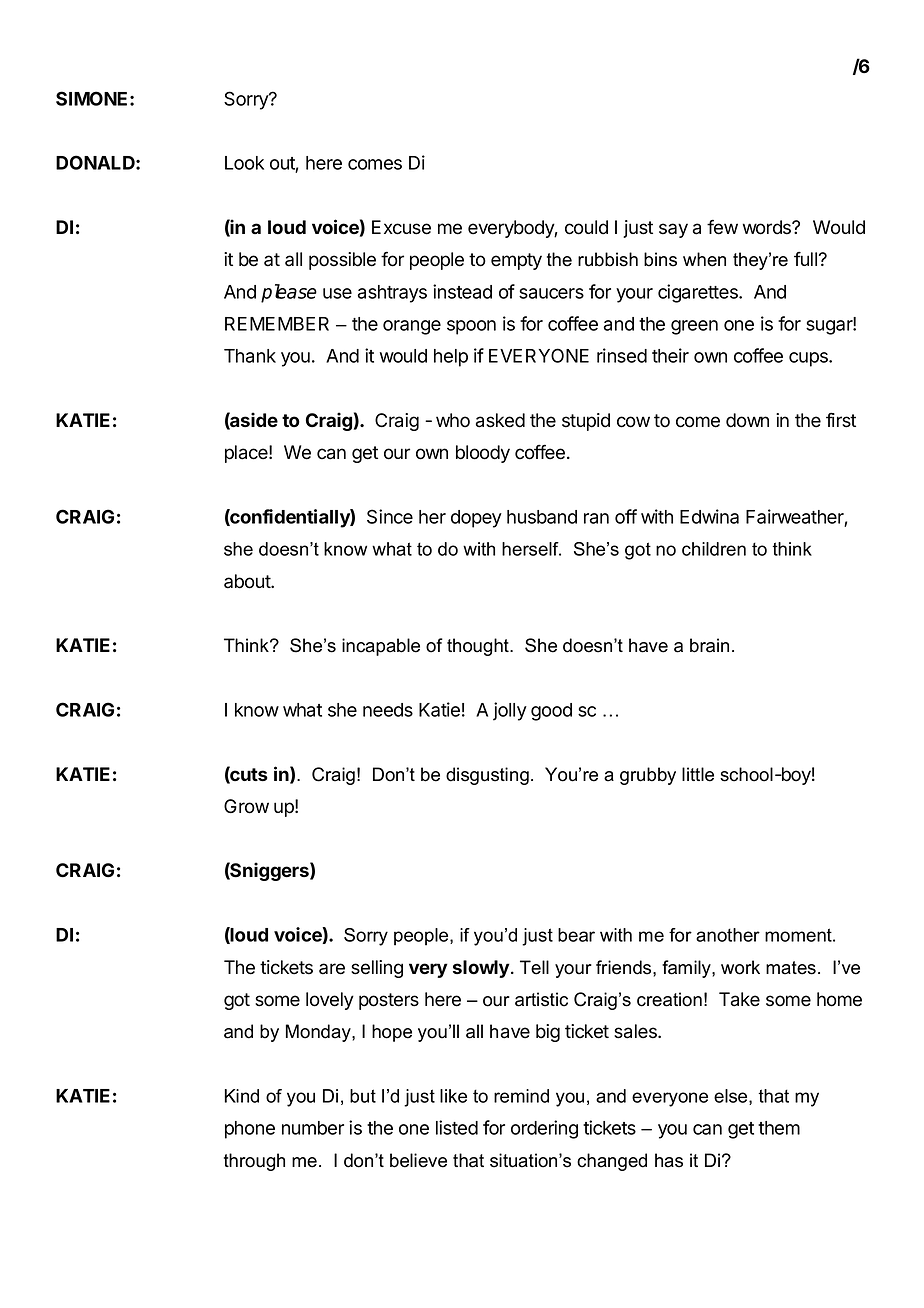 The height and width of the screenshot is (1308, 924). What do you see at coordinates (377, 969) in the screenshot?
I see `selling` at bounding box center [377, 969].
